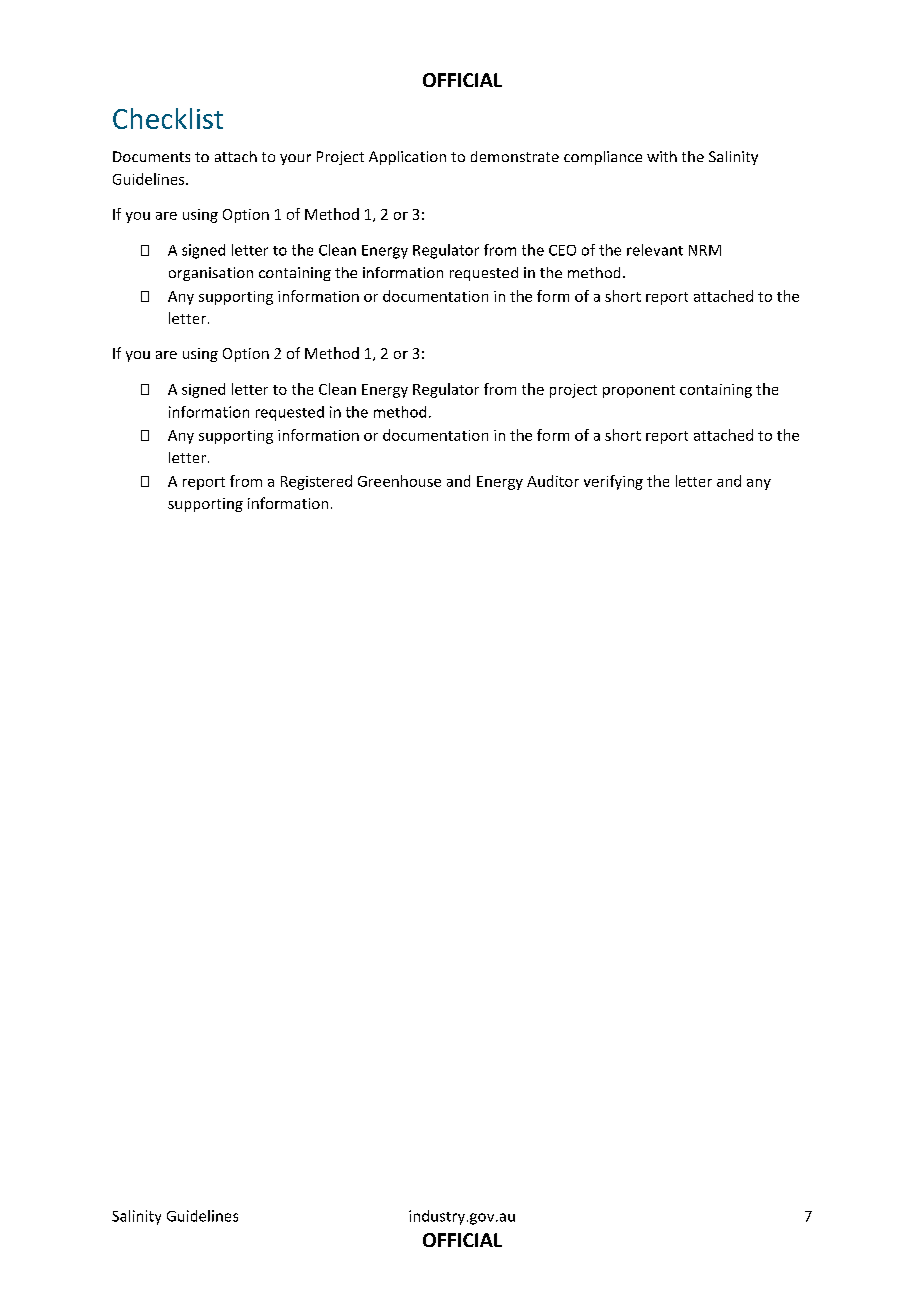 The width and height of the screenshot is (924, 1308). I want to click on Auditor, so click(553, 481).
